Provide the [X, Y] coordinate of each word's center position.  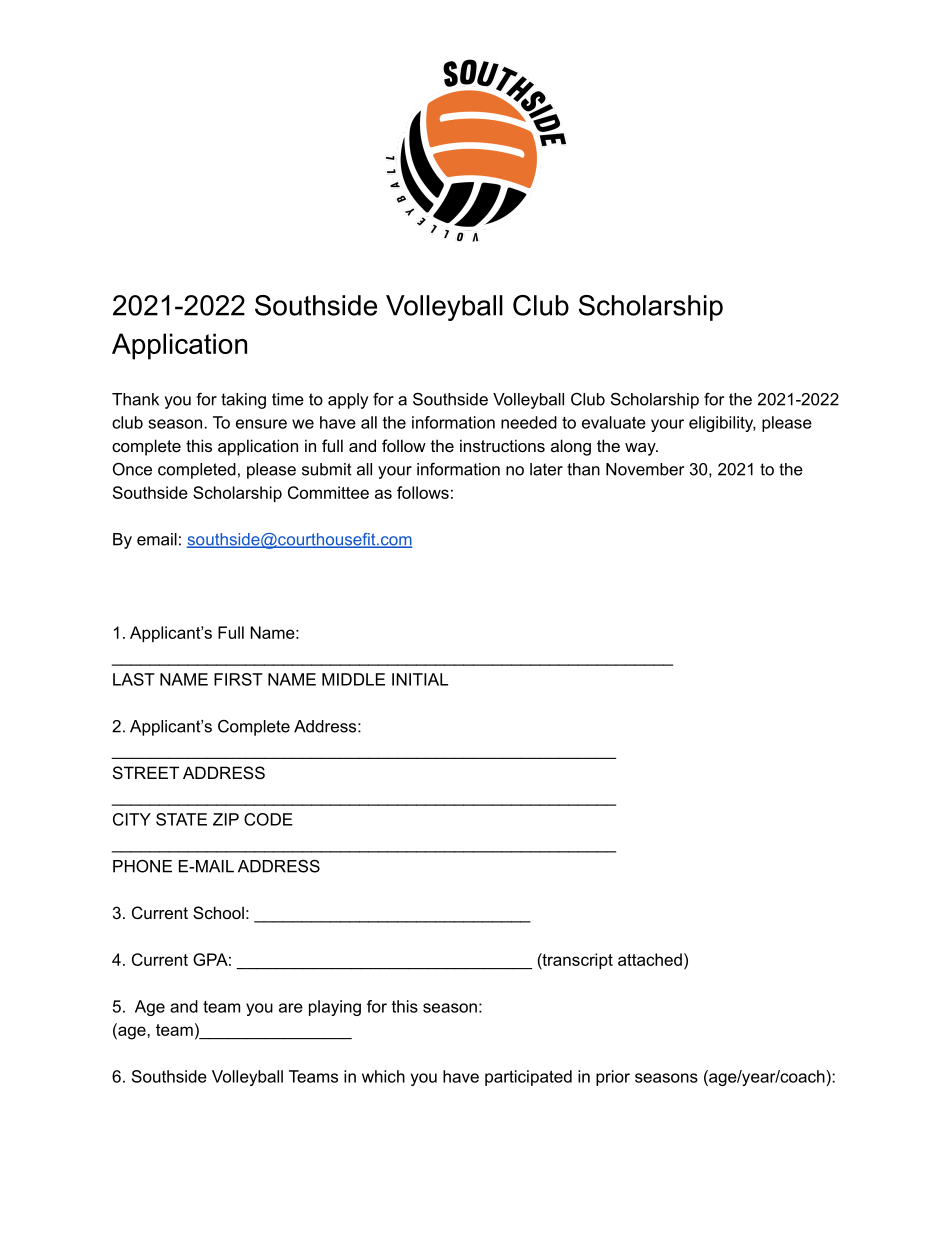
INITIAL [420, 679]
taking [243, 401]
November [645, 469]
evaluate [614, 422]
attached [650, 959]
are [291, 1008]
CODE [268, 819]
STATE [181, 819]
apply [348, 401]
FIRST [238, 679]
